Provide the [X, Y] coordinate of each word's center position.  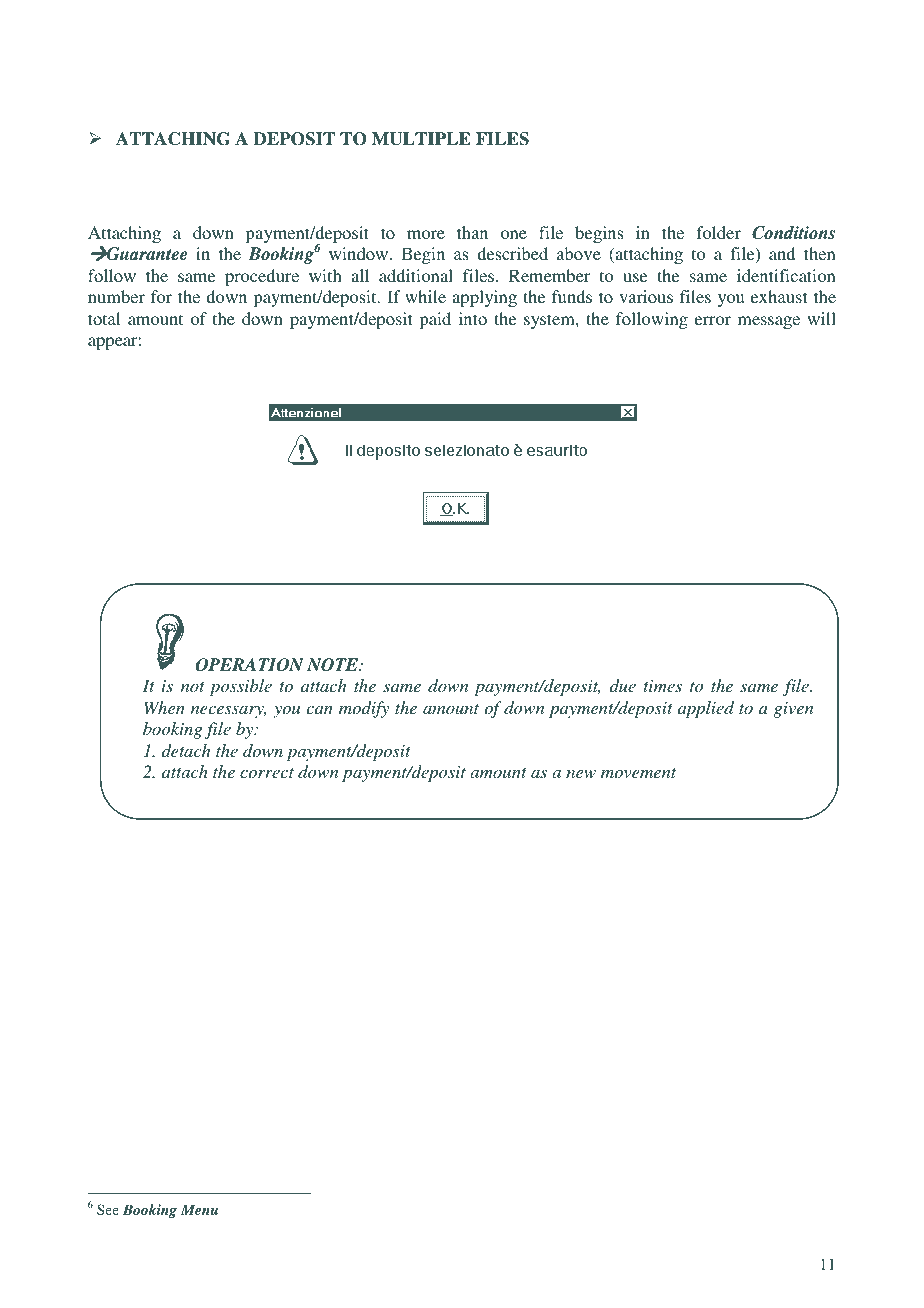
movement [638, 773]
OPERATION [249, 665]
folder [718, 232]
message [769, 322]
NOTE [334, 665]
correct [267, 773]
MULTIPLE [421, 139]
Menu [199, 1209]
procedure [262, 277]
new [581, 774]
